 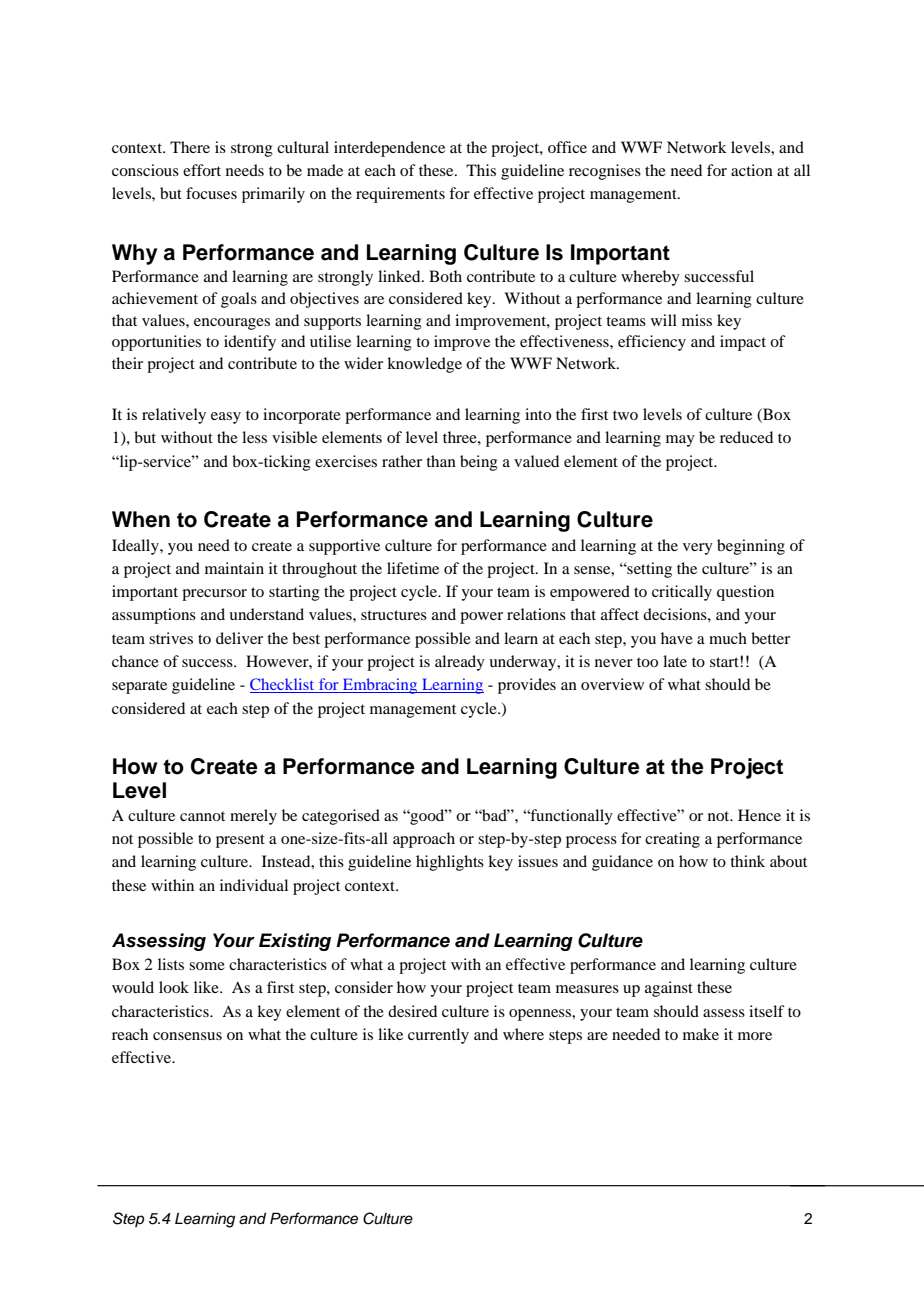 I want to click on late, so click(x=675, y=661).
